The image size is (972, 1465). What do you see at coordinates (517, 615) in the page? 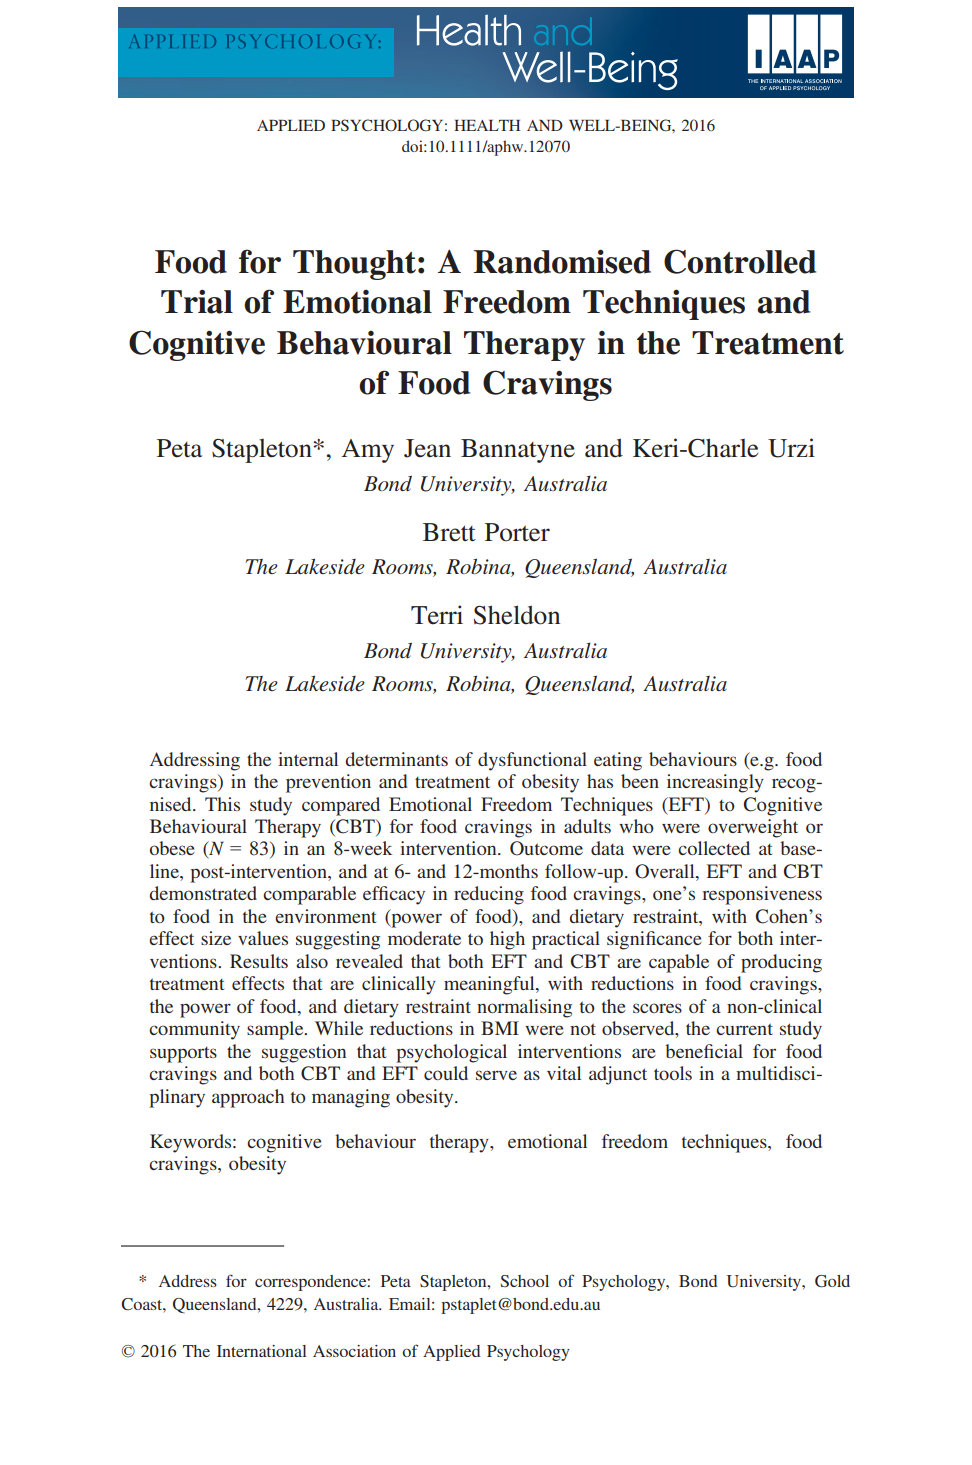
I see `Sheldon` at bounding box center [517, 615].
